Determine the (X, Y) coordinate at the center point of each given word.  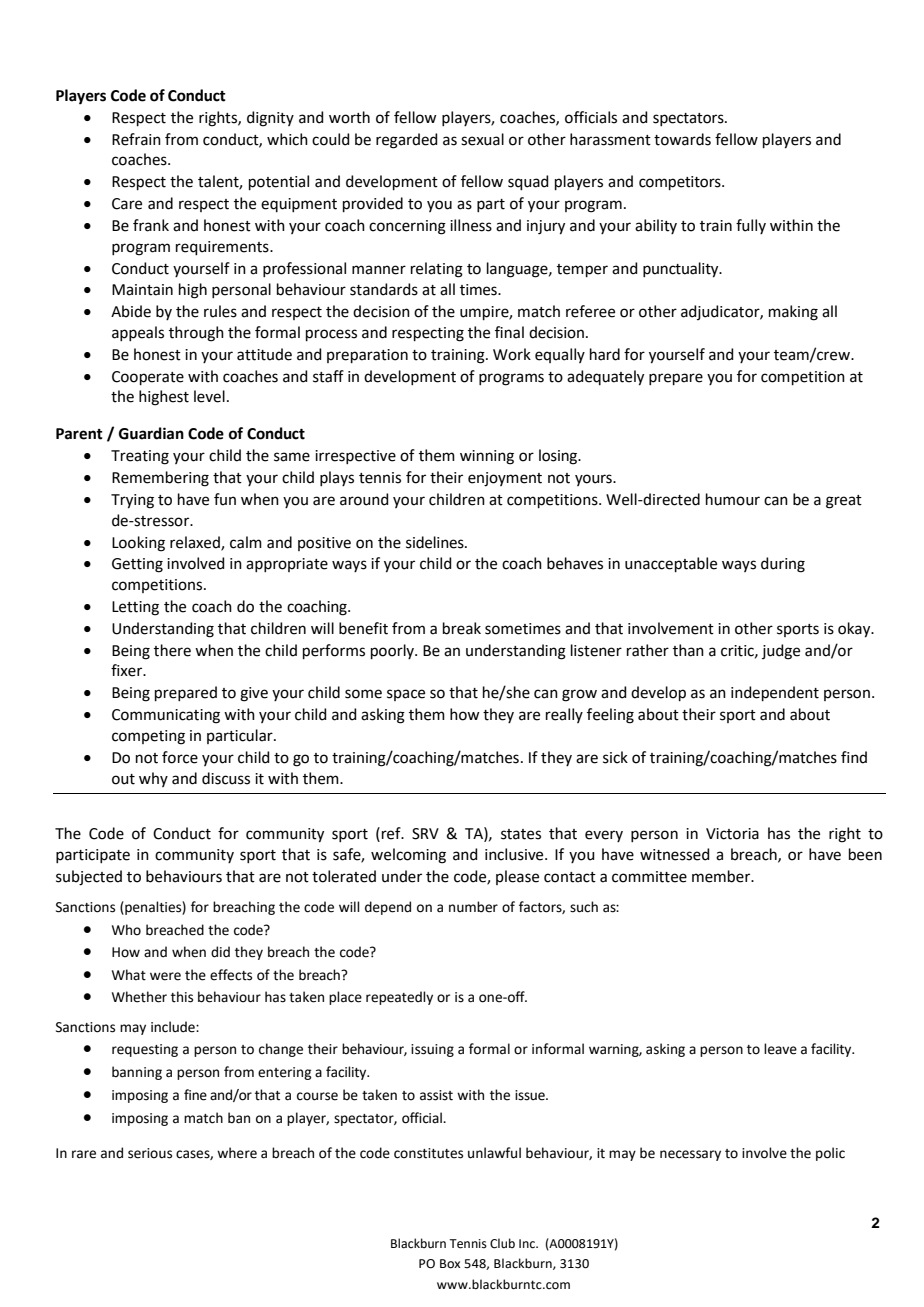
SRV (425, 834)
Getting (137, 565)
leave (780, 1049)
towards (682, 139)
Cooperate (148, 378)
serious (150, 1153)
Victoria (732, 834)
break (462, 628)
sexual (482, 139)
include (174, 1027)
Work (512, 354)
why (153, 779)
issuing (432, 1050)
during (783, 565)
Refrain (136, 139)
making (793, 313)
